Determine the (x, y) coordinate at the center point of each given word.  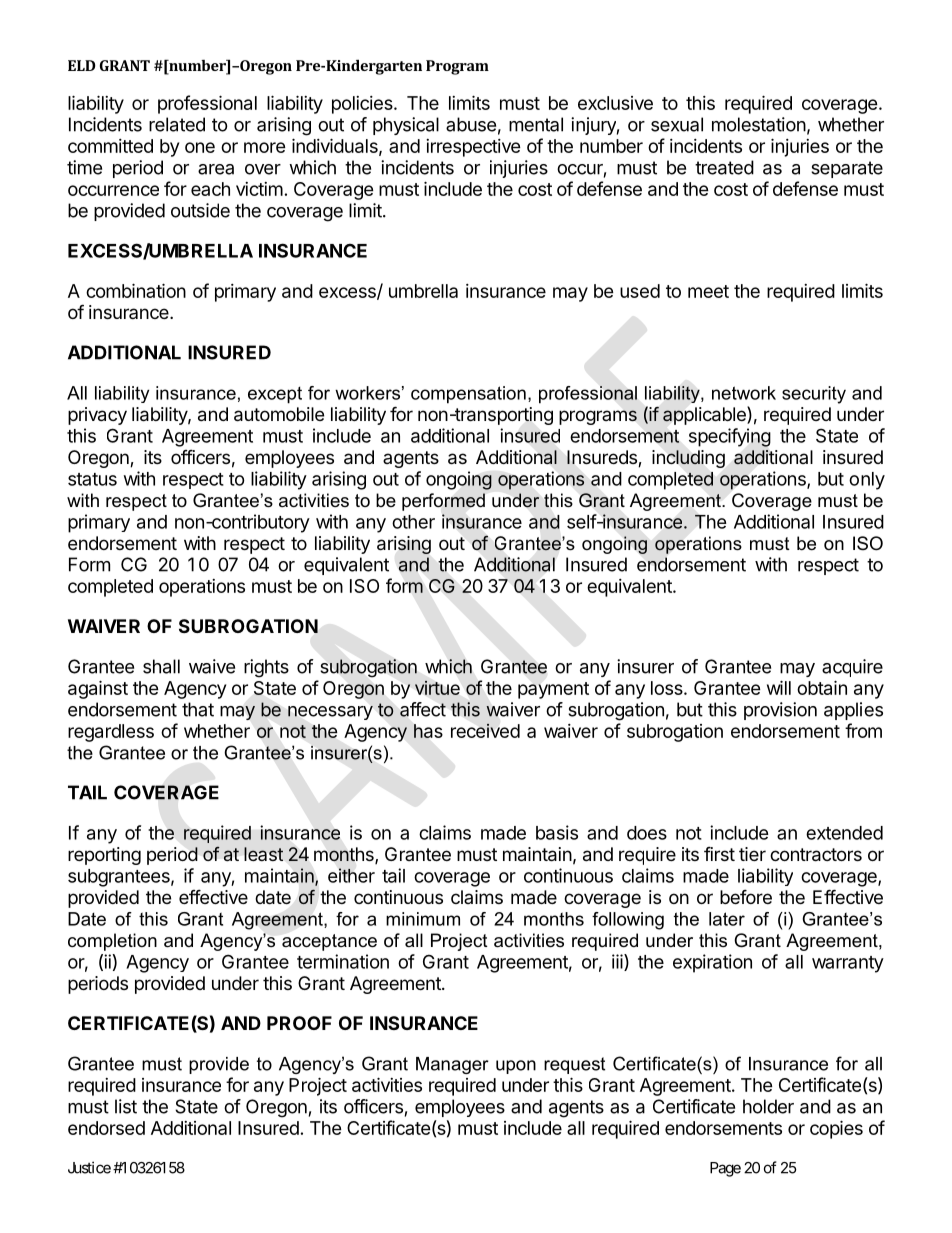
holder (768, 1106)
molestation (759, 124)
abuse (471, 124)
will (779, 687)
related (177, 124)
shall (161, 666)
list (126, 1106)
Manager (452, 1065)
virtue (437, 688)
